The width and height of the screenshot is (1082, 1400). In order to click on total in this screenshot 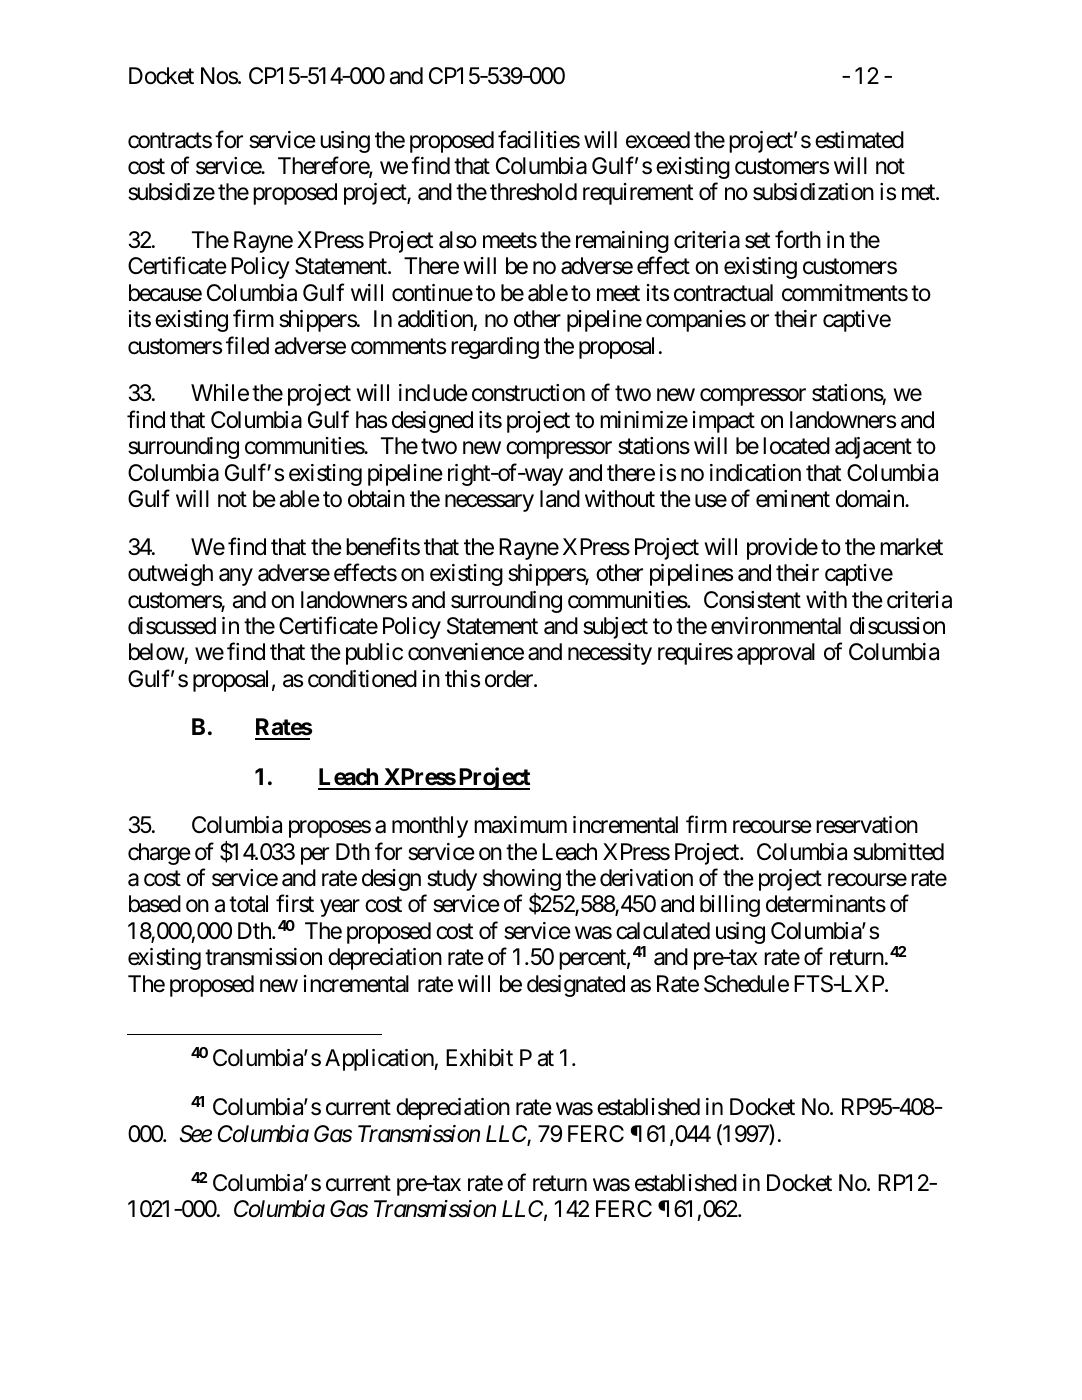, I will do `click(248, 904)`.
